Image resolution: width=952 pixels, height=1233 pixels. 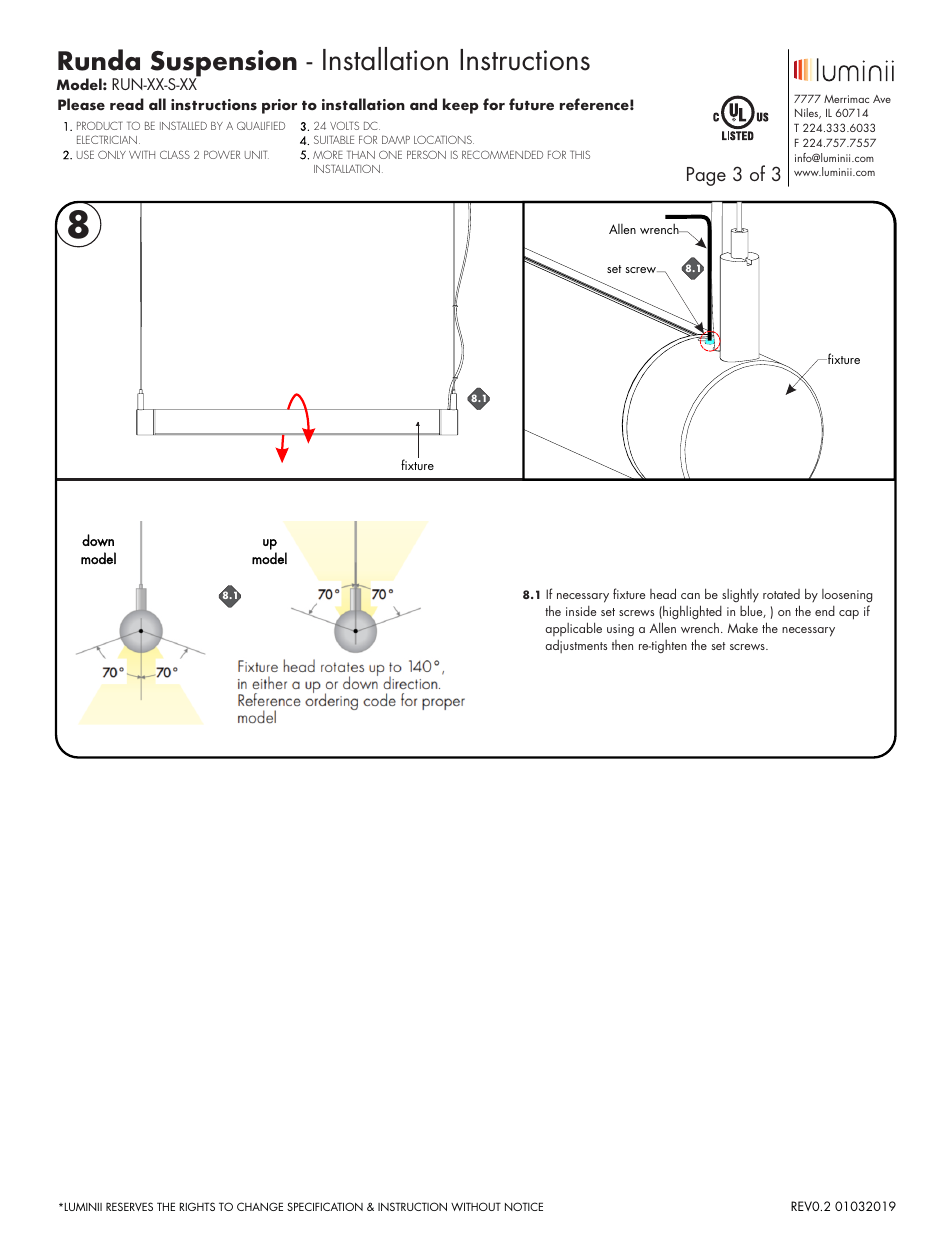 I want to click on Make, so click(x=743, y=628).
